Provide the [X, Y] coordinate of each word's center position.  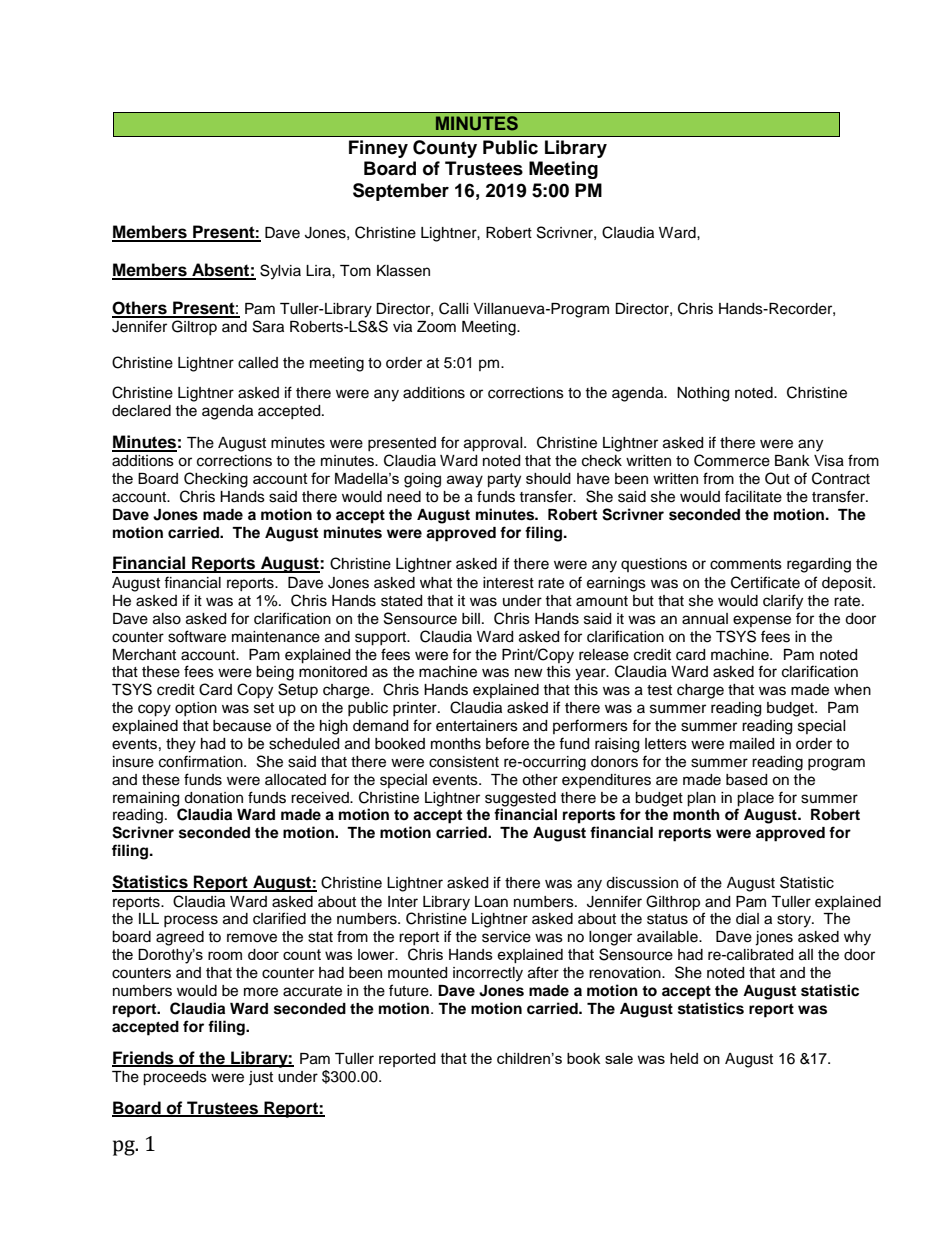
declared [141, 411]
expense [762, 621]
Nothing [703, 394]
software [197, 636]
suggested [520, 800]
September [401, 192]
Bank [792, 461]
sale [619, 1058]
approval [494, 444]
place [755, 799]
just [261, 1078]
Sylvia [280, 272]
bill [471, 618]
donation [213, 798]
